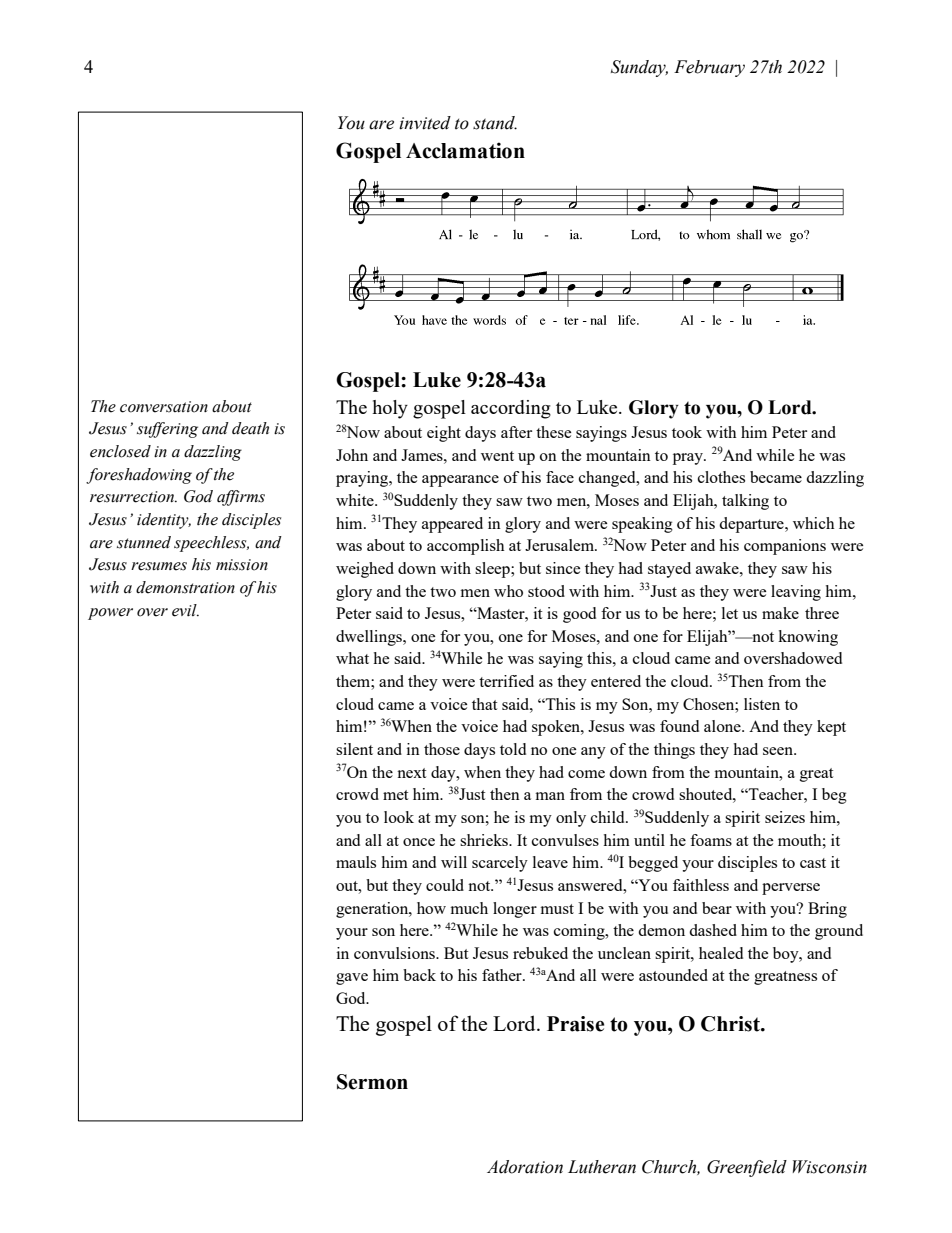 This document has width=952, height=1233. I want to click on stand, so click(495, 123).
